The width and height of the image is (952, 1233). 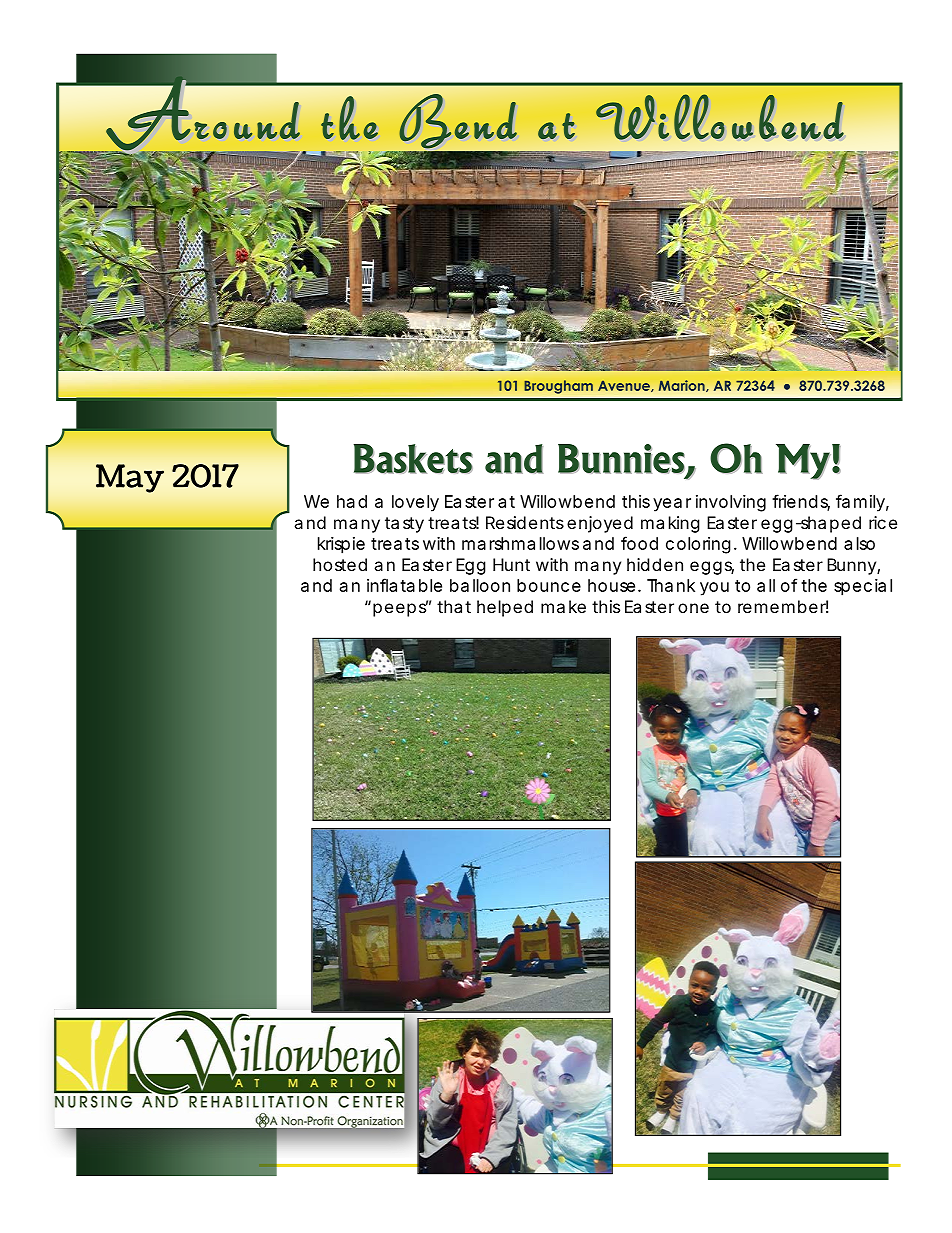 What do you see at coordinates (340, 564) in the image?
I see `hosted` at bounding box center [340, 564].
